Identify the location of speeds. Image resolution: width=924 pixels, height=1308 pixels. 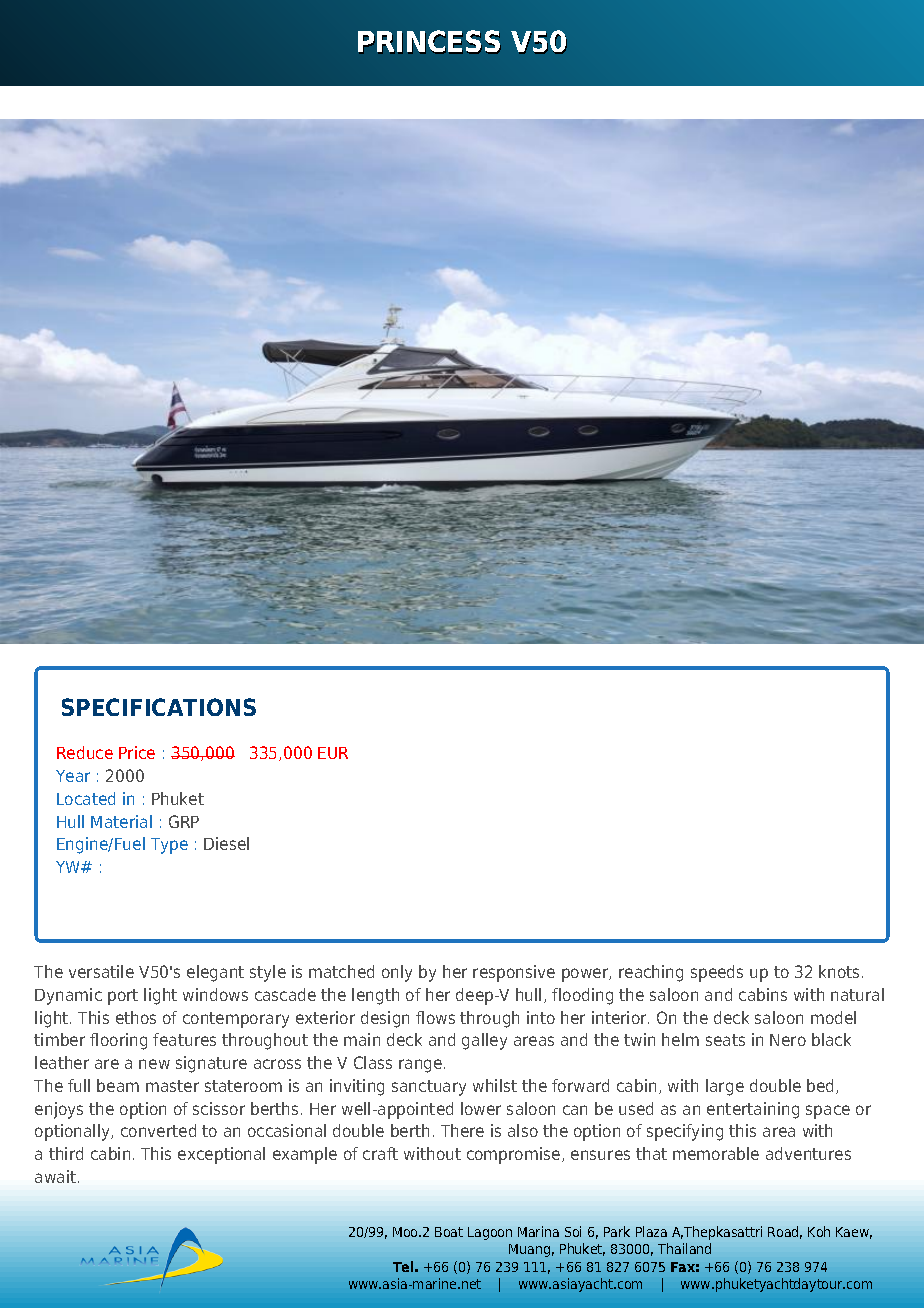
(717, 973).
